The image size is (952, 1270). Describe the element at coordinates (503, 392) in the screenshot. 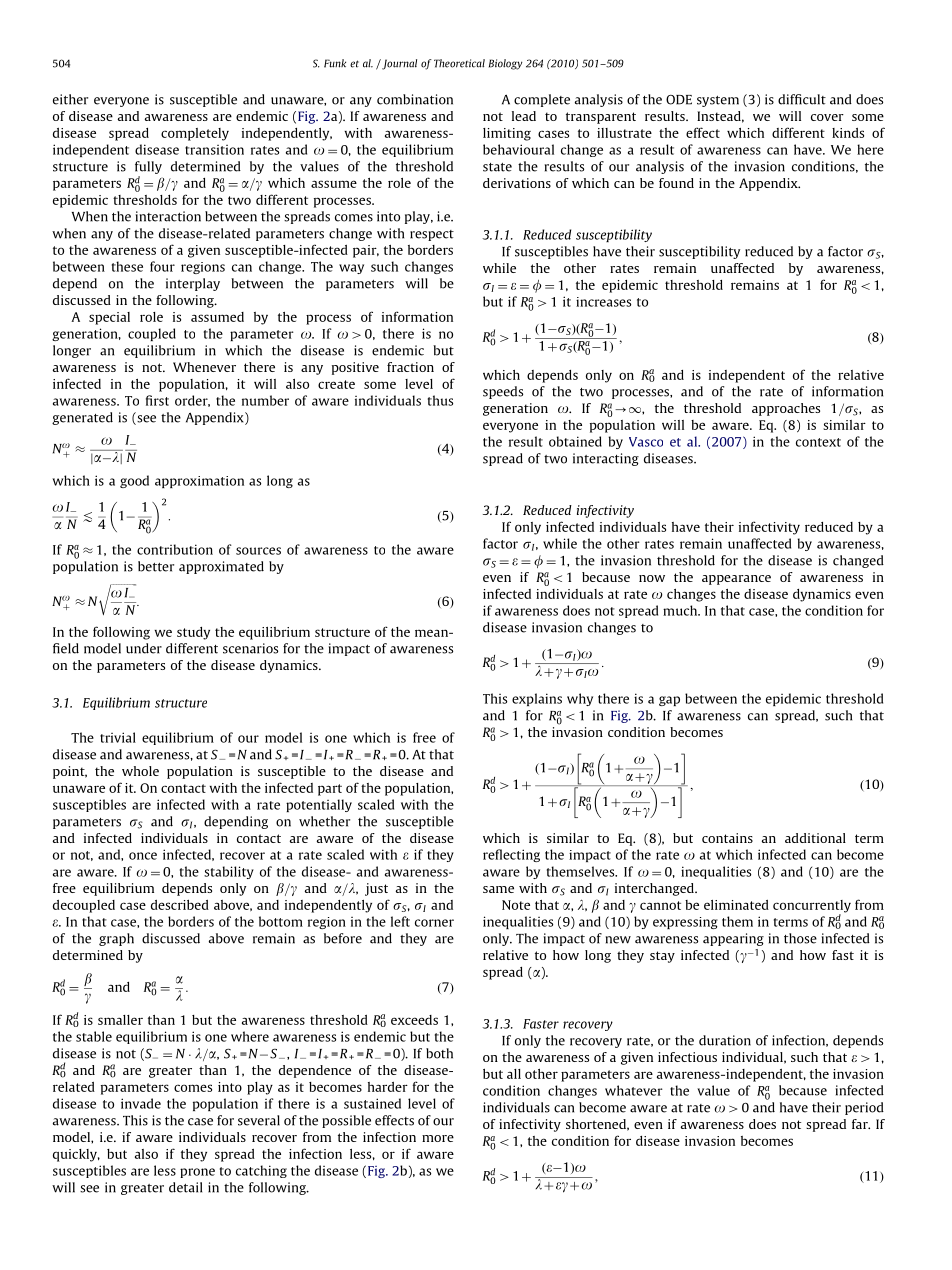

I see `speeds` at that location.
